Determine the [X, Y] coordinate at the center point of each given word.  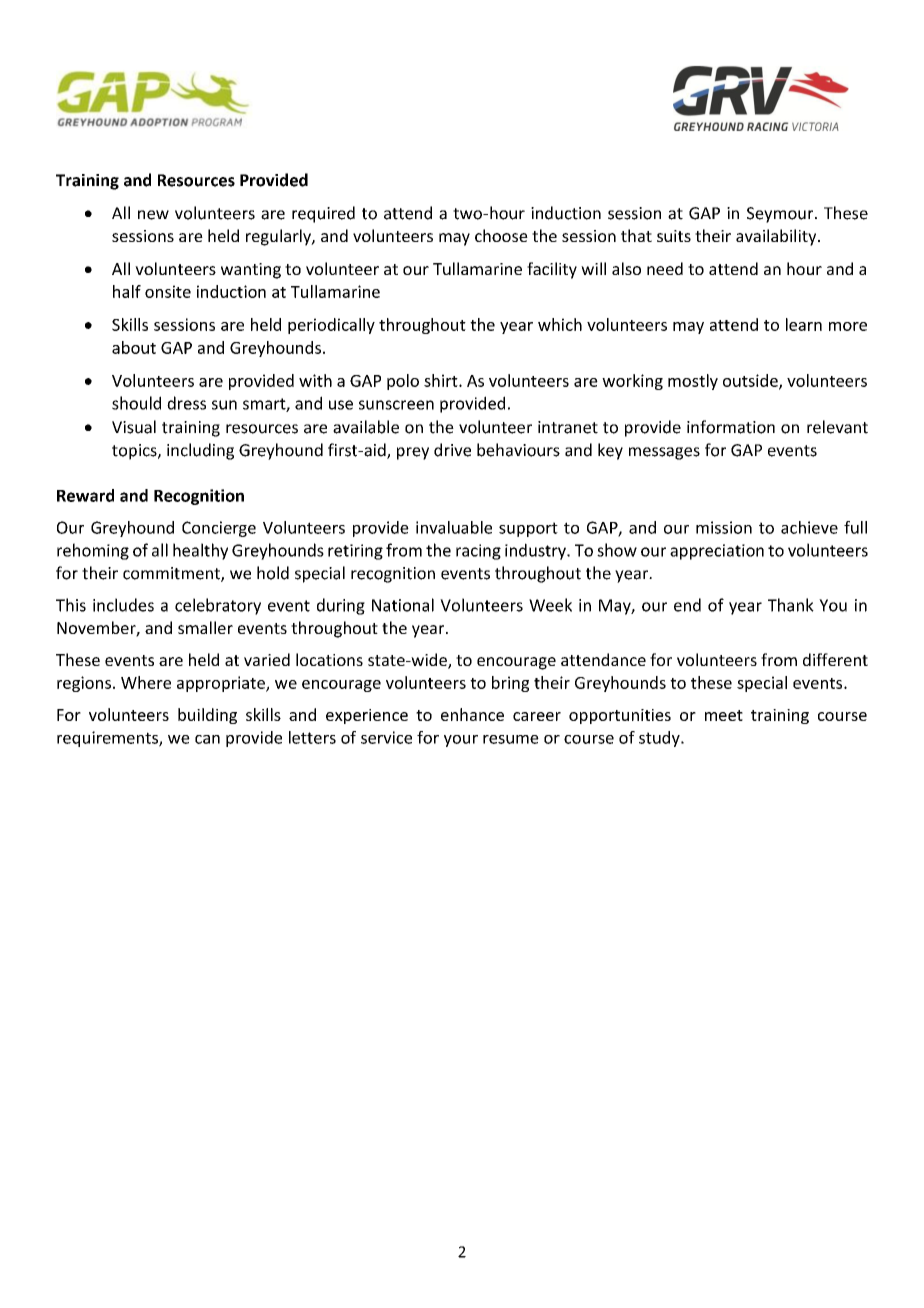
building [207, 716]
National [403, 605]
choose [501, 235]
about [134, 347]
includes [123, 605]
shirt [442, 380]
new [153, 215]
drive [452, 450]
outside [751, 381]
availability [777, 237]
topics [135, 452]
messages [664, 453]
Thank [791, 605]
